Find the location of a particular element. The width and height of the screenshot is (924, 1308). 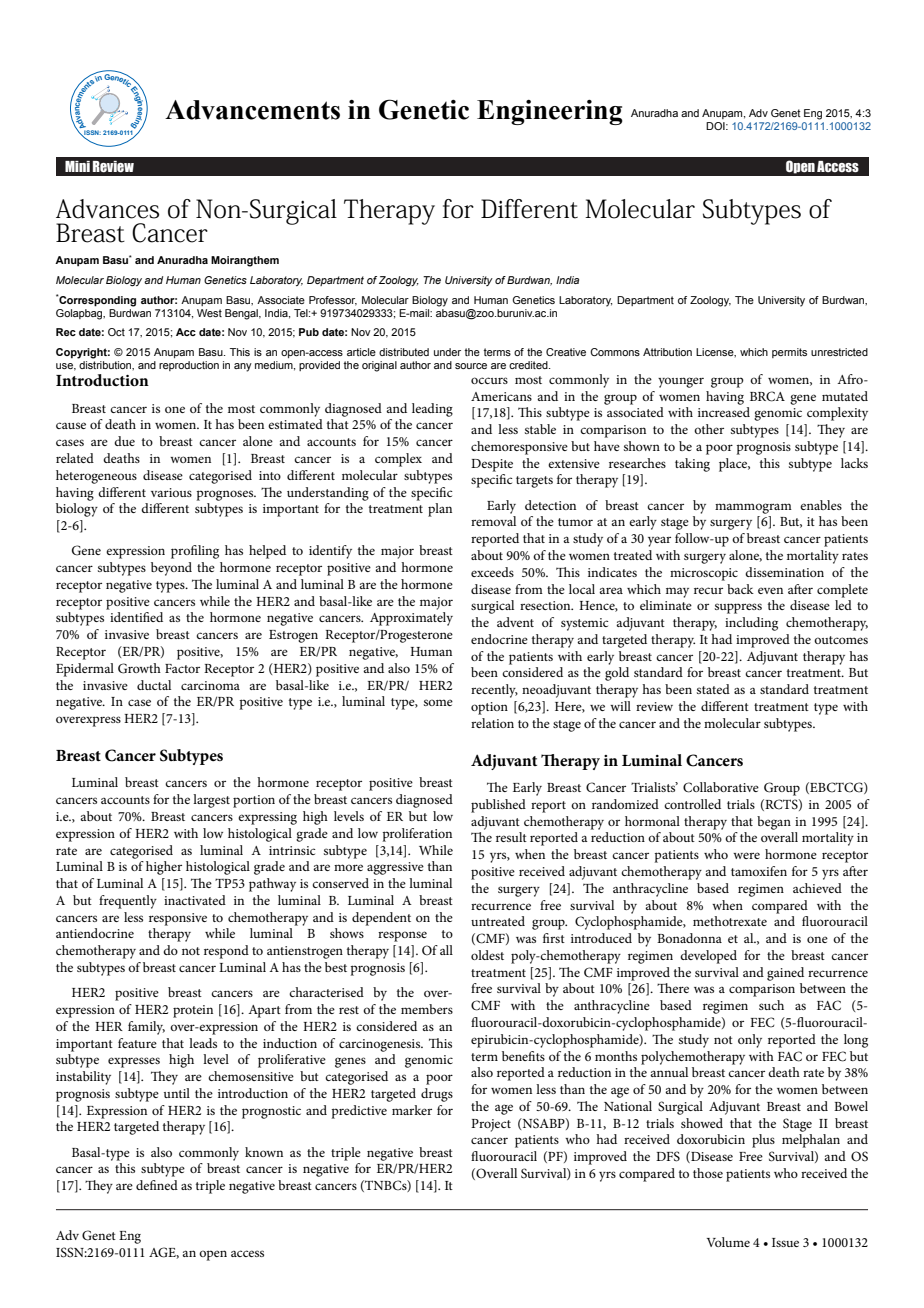

permits is located at coordinates (789, 353).
